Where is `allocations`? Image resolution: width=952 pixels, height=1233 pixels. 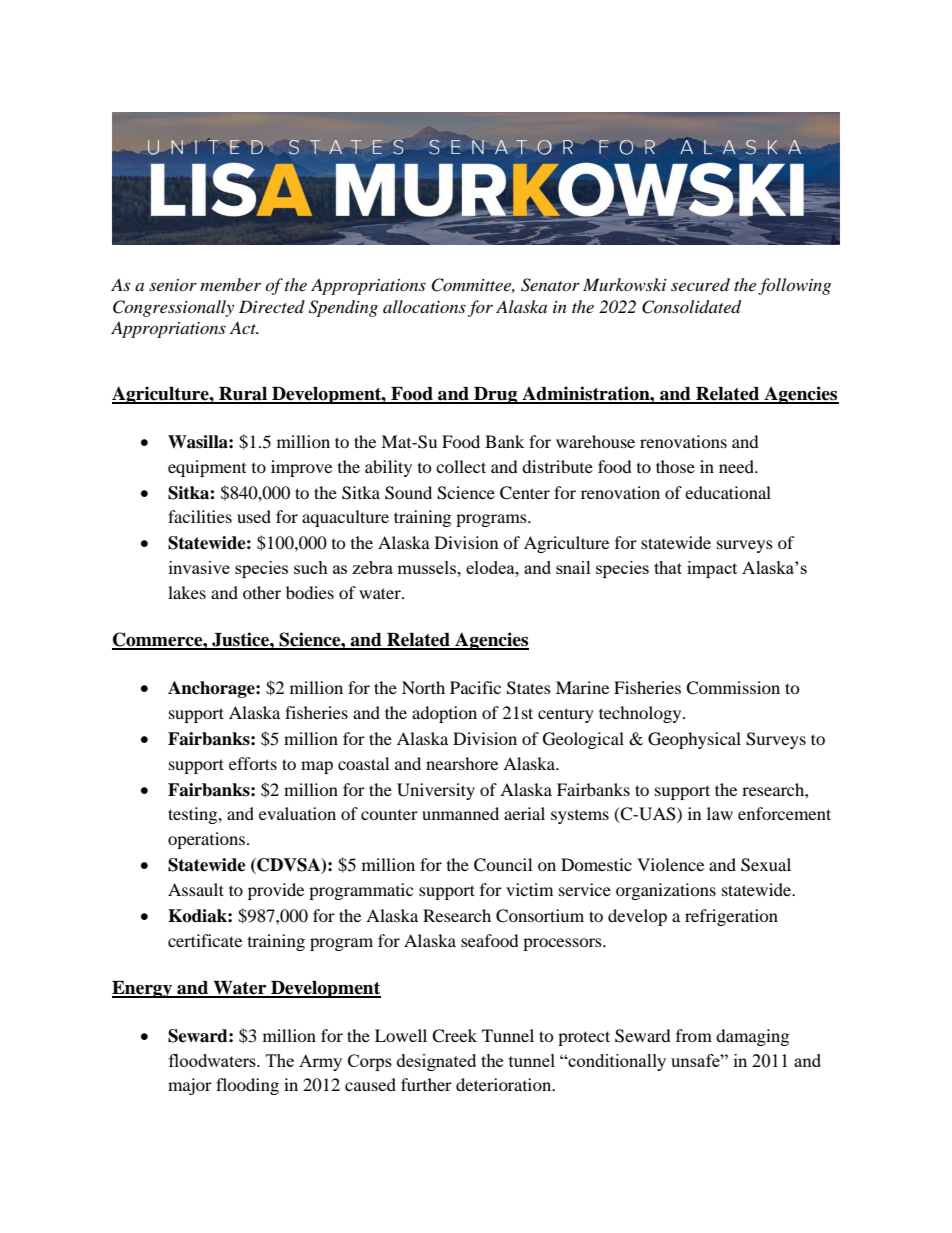
allocations is located at coordinates (424, 306).
